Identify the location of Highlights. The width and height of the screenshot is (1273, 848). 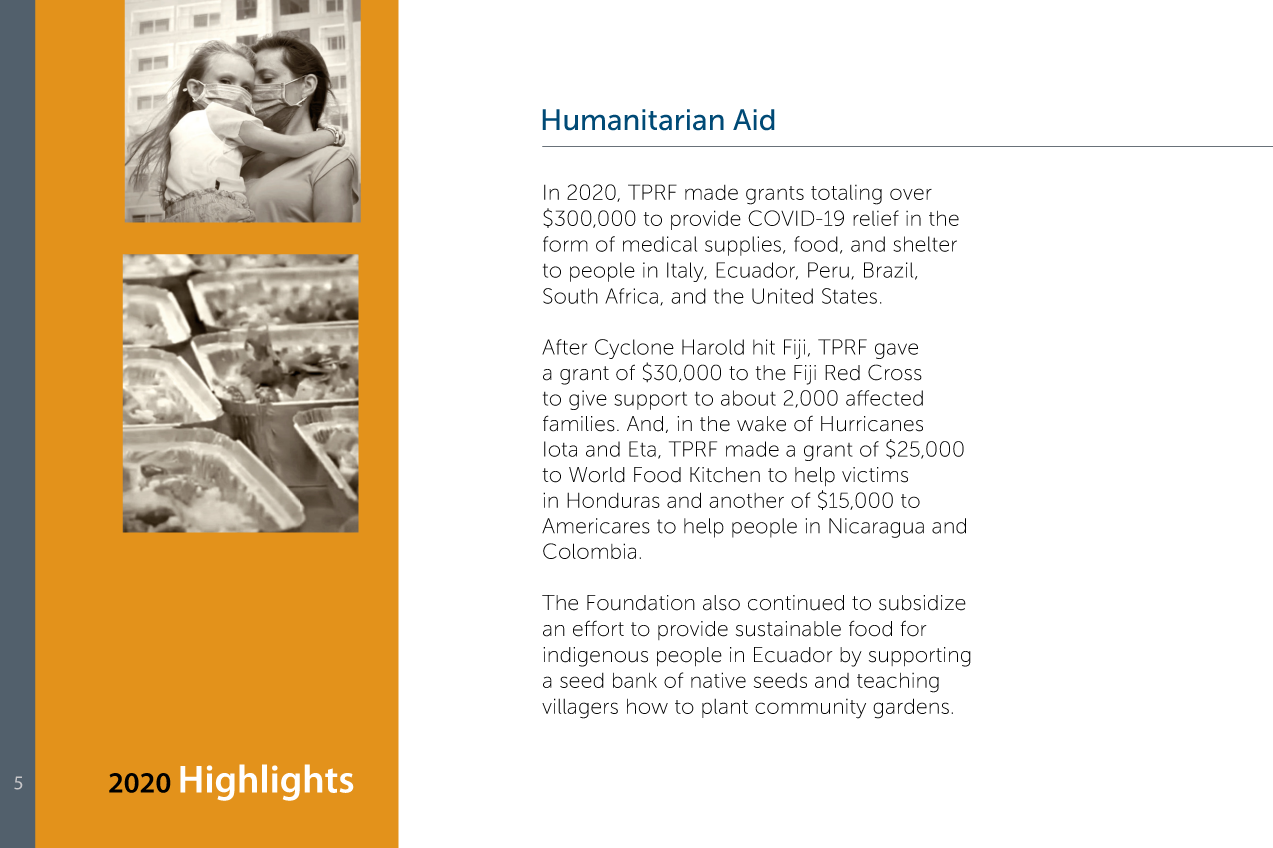
(266, 782).
